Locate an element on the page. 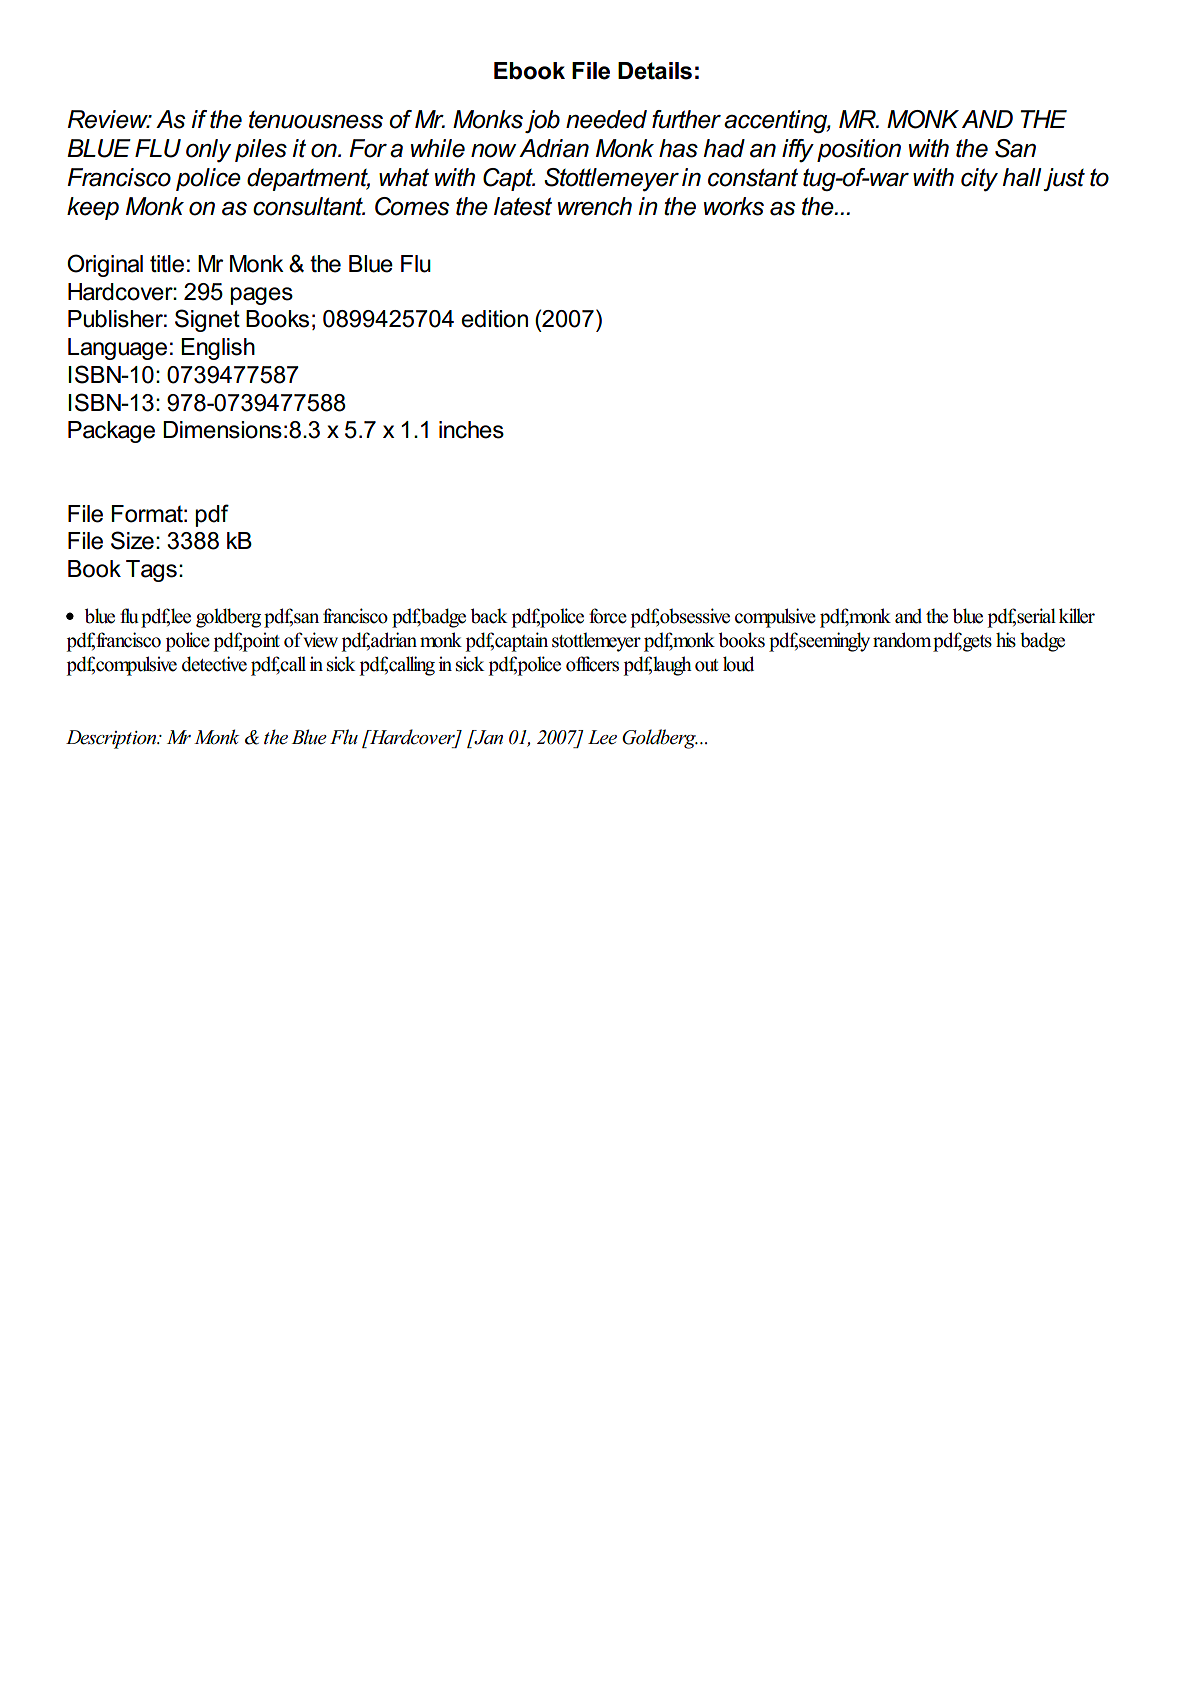 The image size is (1195, 1692). latest is located at coordinates (523, 206).
